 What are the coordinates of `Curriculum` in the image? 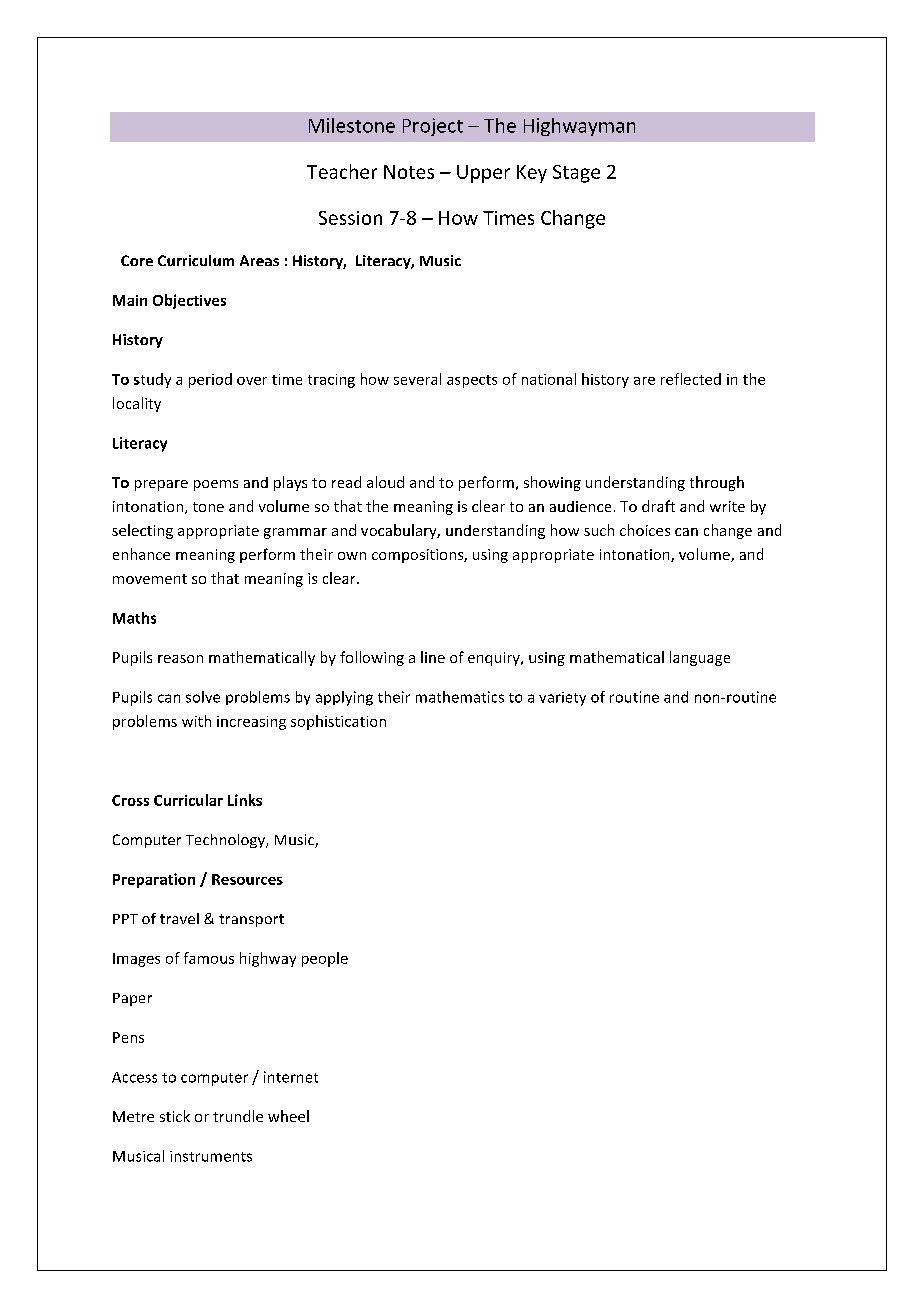 It's located at (196, 260).
